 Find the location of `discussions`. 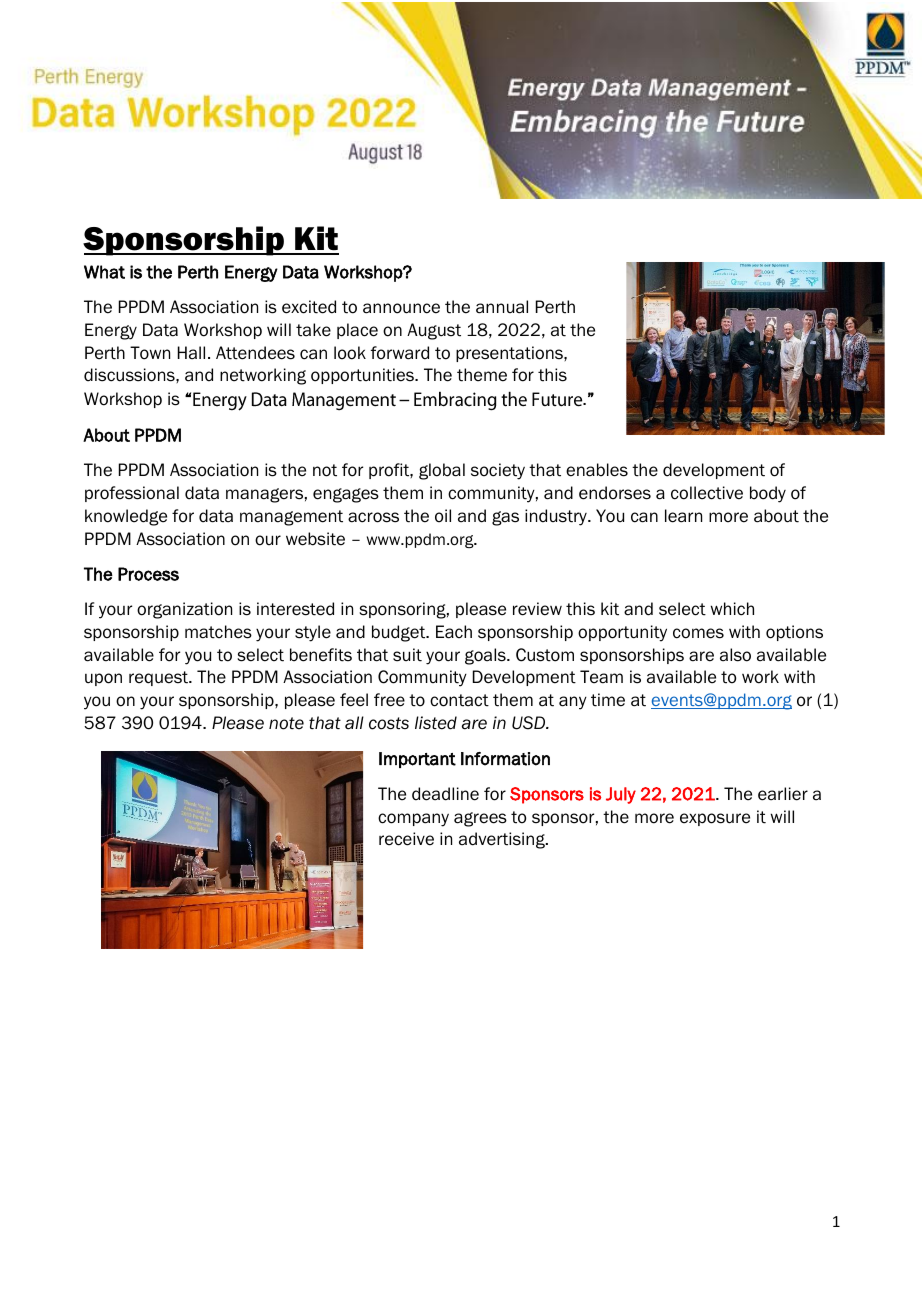

discussions is located at coordinates (130, 375).
